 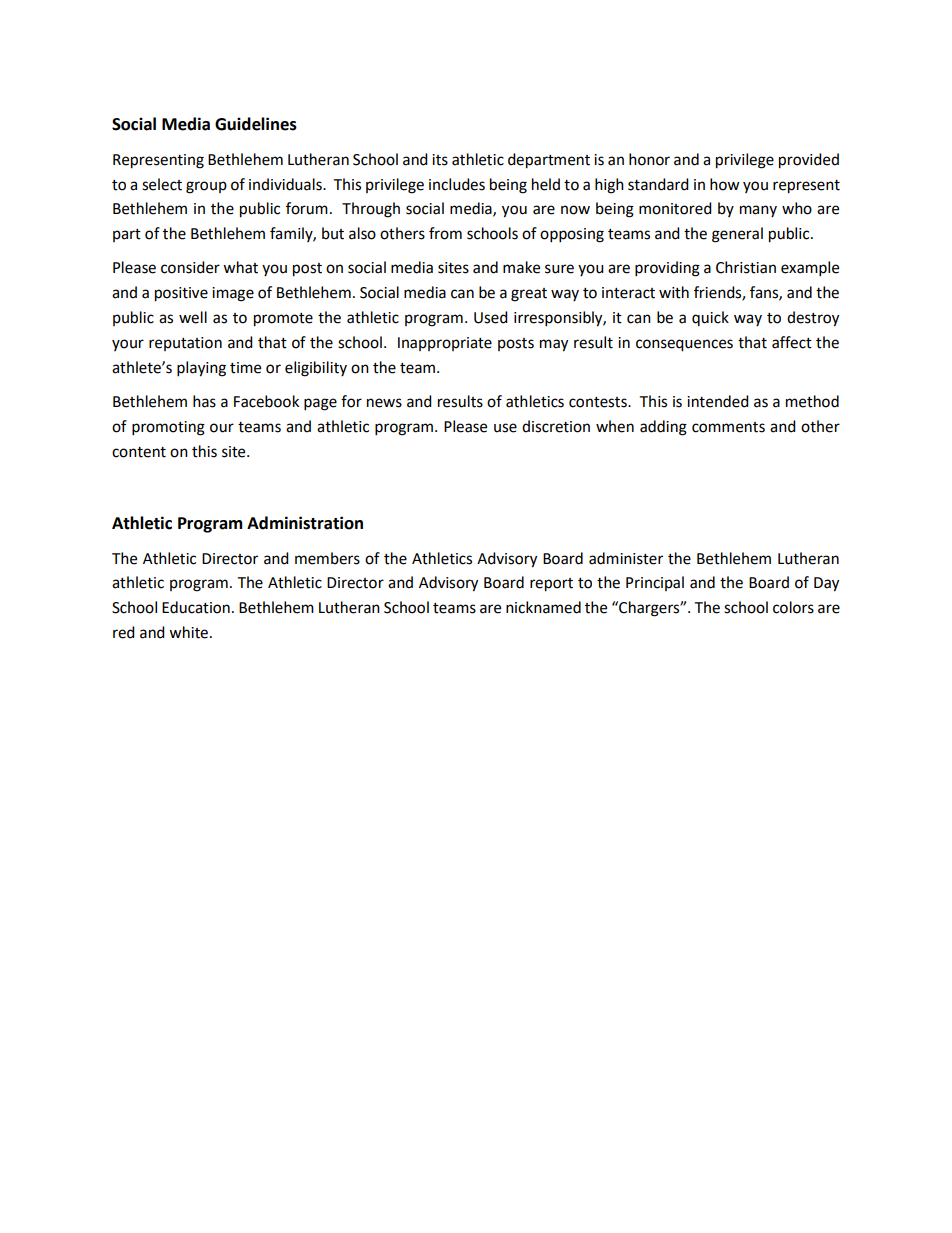 I want to click on its, so click(x=440, y=160).
